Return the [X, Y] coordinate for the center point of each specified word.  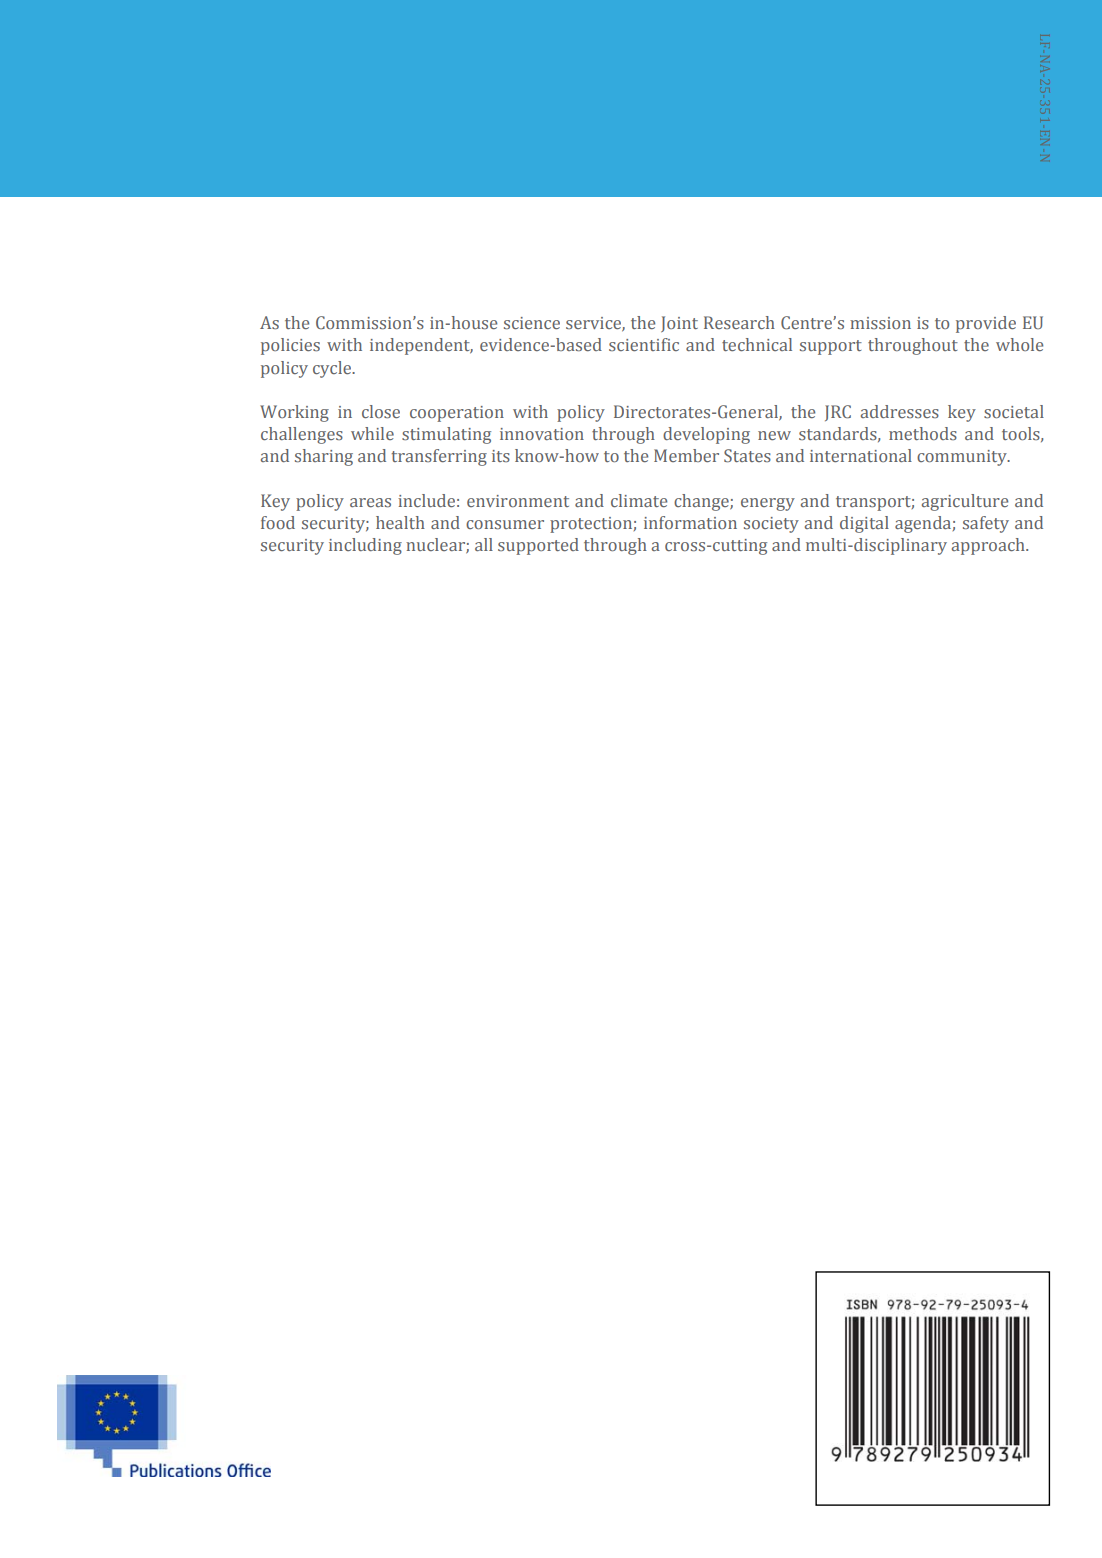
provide [986, 324]
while [372, 433]
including [365, 546]
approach [989, 546]
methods [923, 433]
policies [290, 346]
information [690, 522]
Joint [679, 324]
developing [706, 435]
